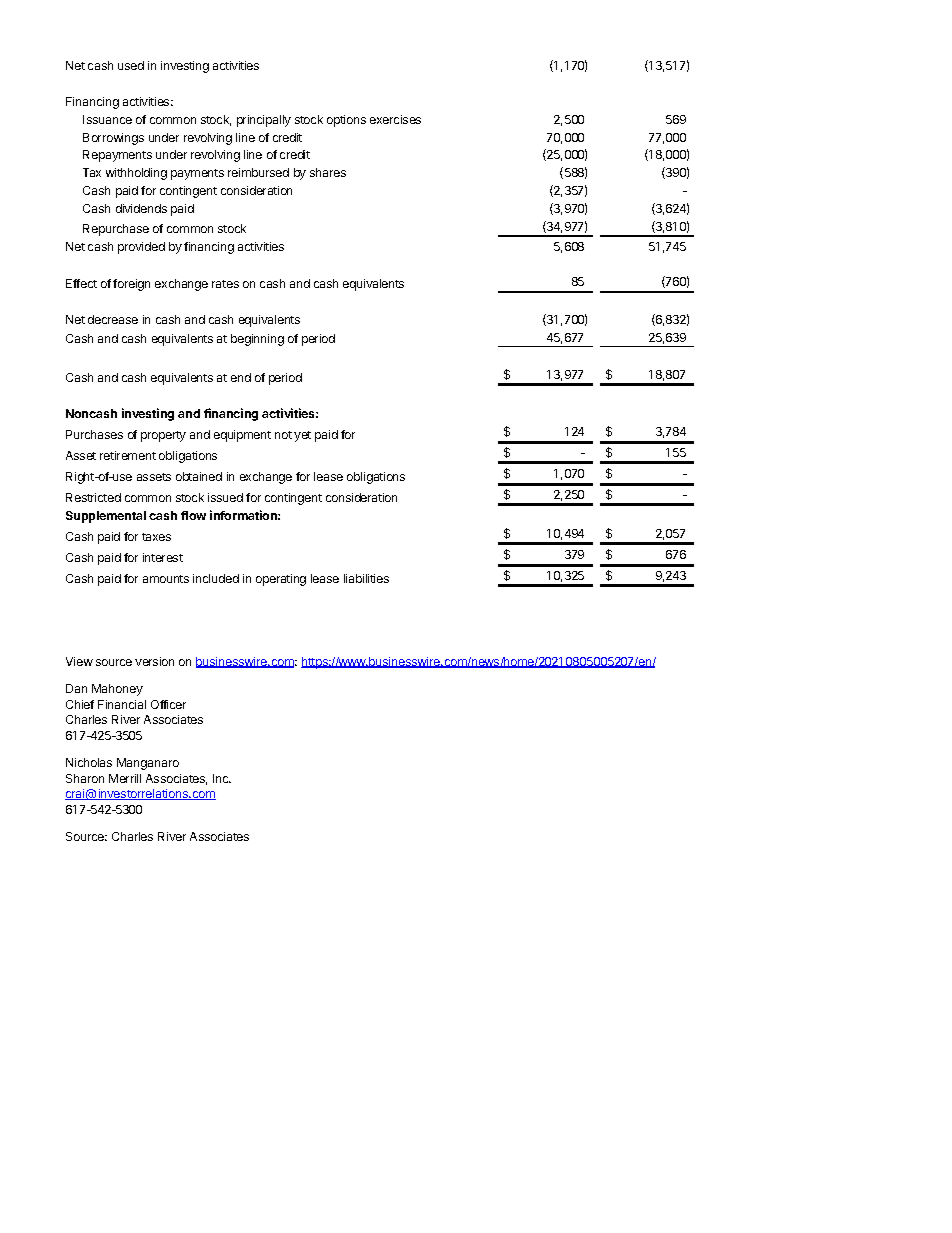 This page has width=952, height=1233. What do you see at coordinates (166, 579) in the page?
I see `amounts` at bounding box center [166, 579].
